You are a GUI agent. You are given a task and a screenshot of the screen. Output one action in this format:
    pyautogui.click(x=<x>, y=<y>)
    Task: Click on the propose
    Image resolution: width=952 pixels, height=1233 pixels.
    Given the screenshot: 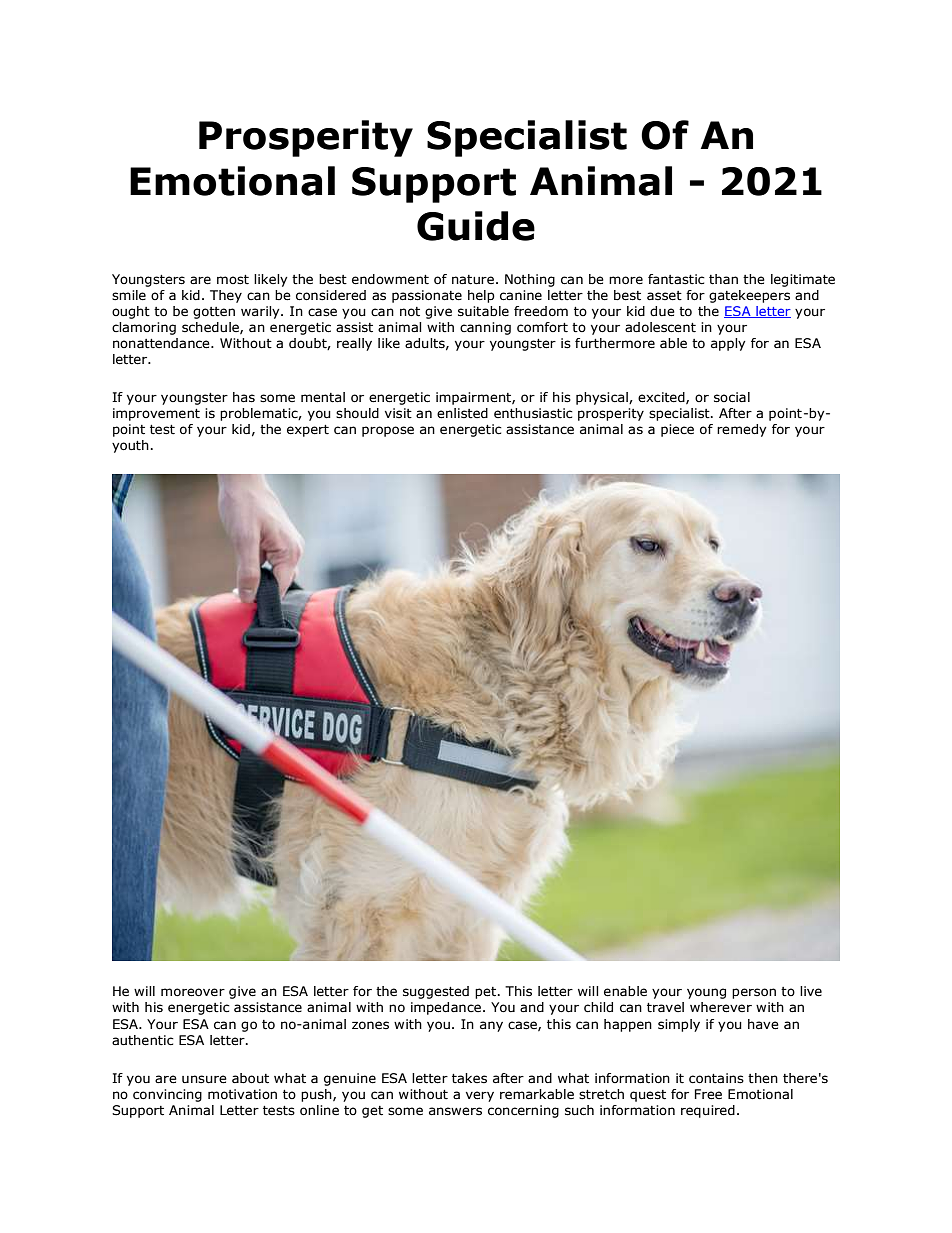 What is the action you would take?
    pyautogui.click(x=388, y=431)
